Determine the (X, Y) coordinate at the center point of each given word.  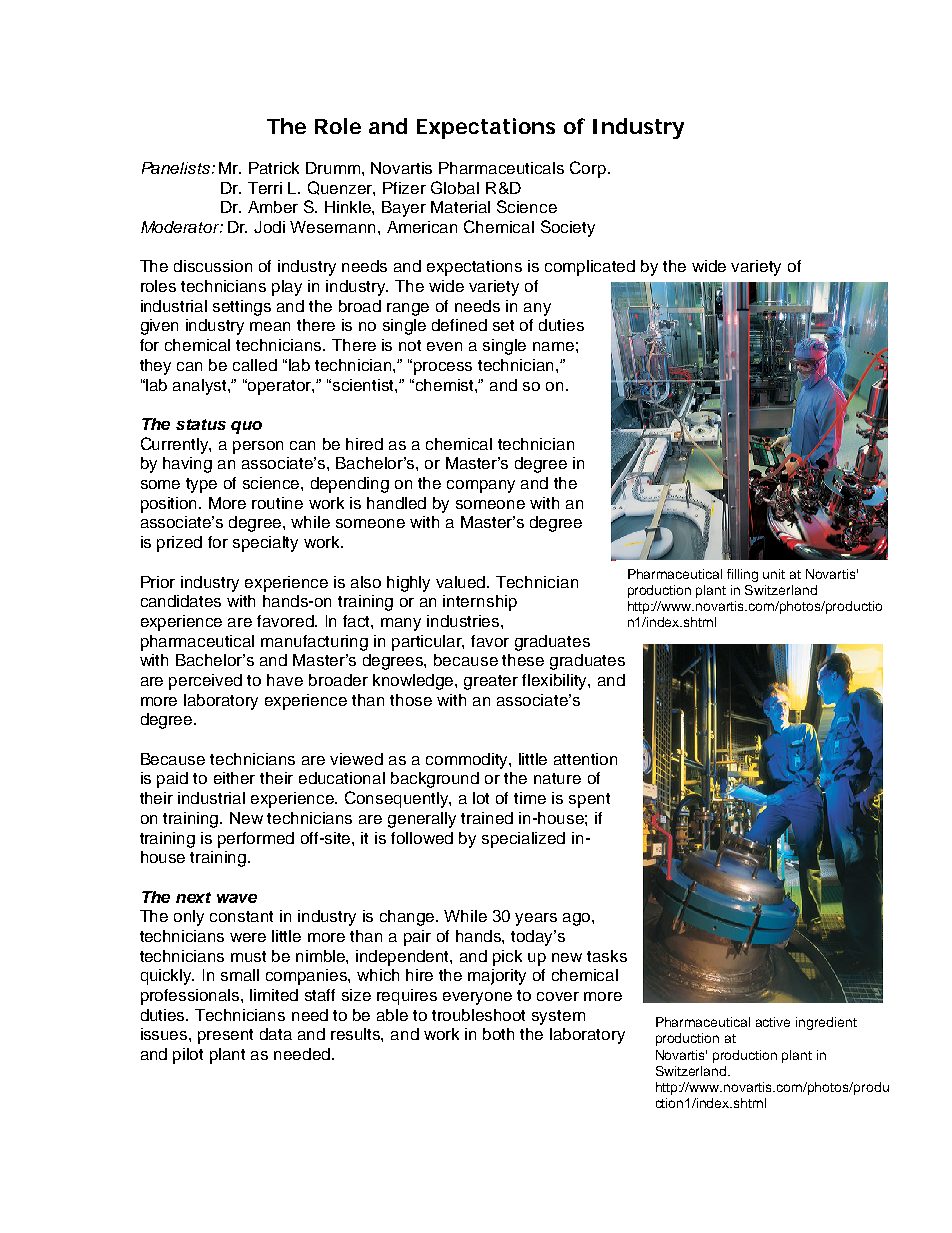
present (225, 1036)
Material (460, 207)
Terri (265, 188)
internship (480, 603)
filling (742, 575)
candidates (181, 601)
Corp (589, 169)
